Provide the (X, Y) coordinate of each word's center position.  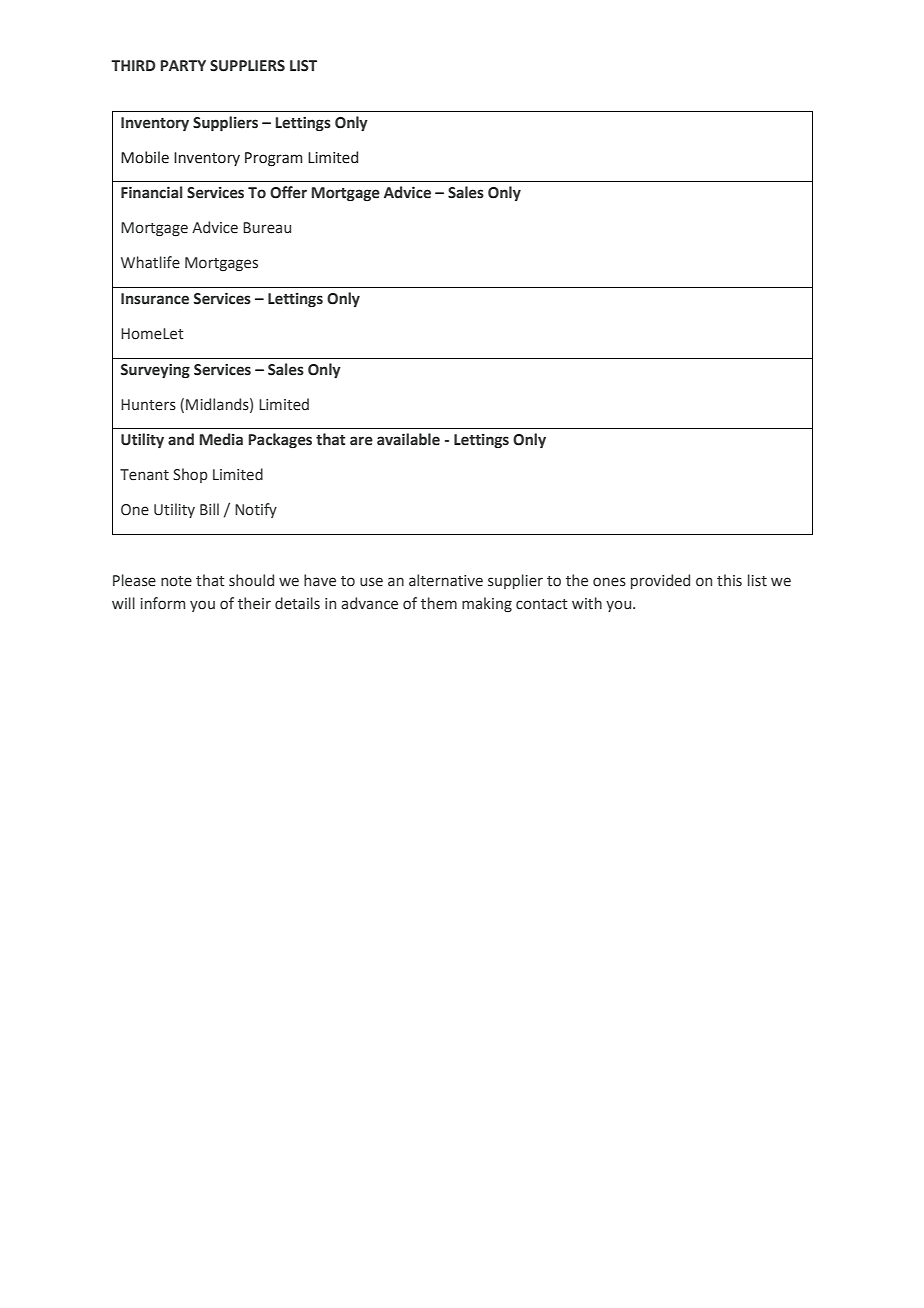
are (361, 441)
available (408, 439)
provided (660, 581)
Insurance (155, 299)
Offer (288, 192)
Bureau (267, 228)
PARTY (183, 65)
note (176, 581)
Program (274, 159)
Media (221, 439)
